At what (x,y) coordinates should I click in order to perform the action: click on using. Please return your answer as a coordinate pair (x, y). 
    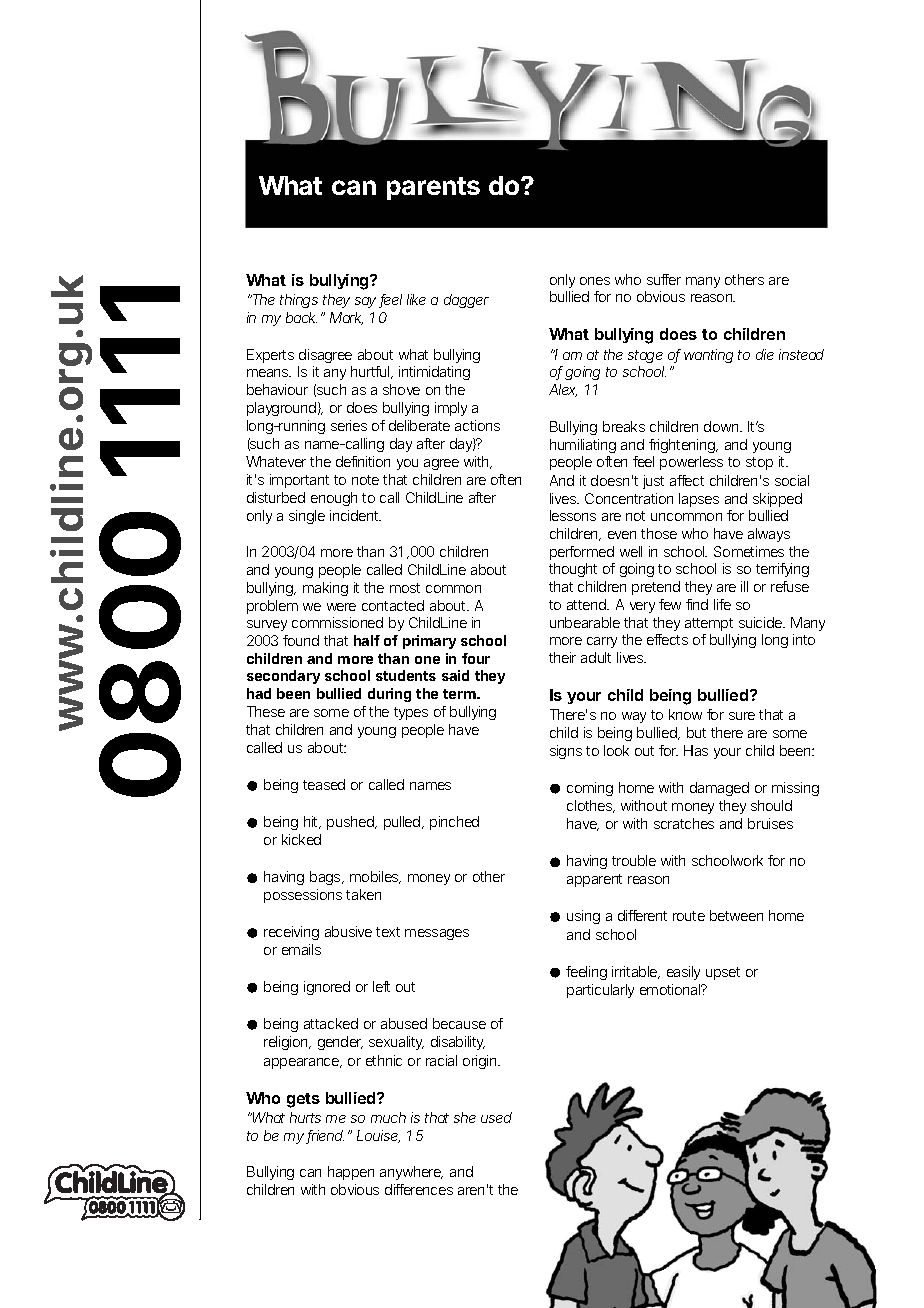
    Looking at the image, I should click on (583, 917).
